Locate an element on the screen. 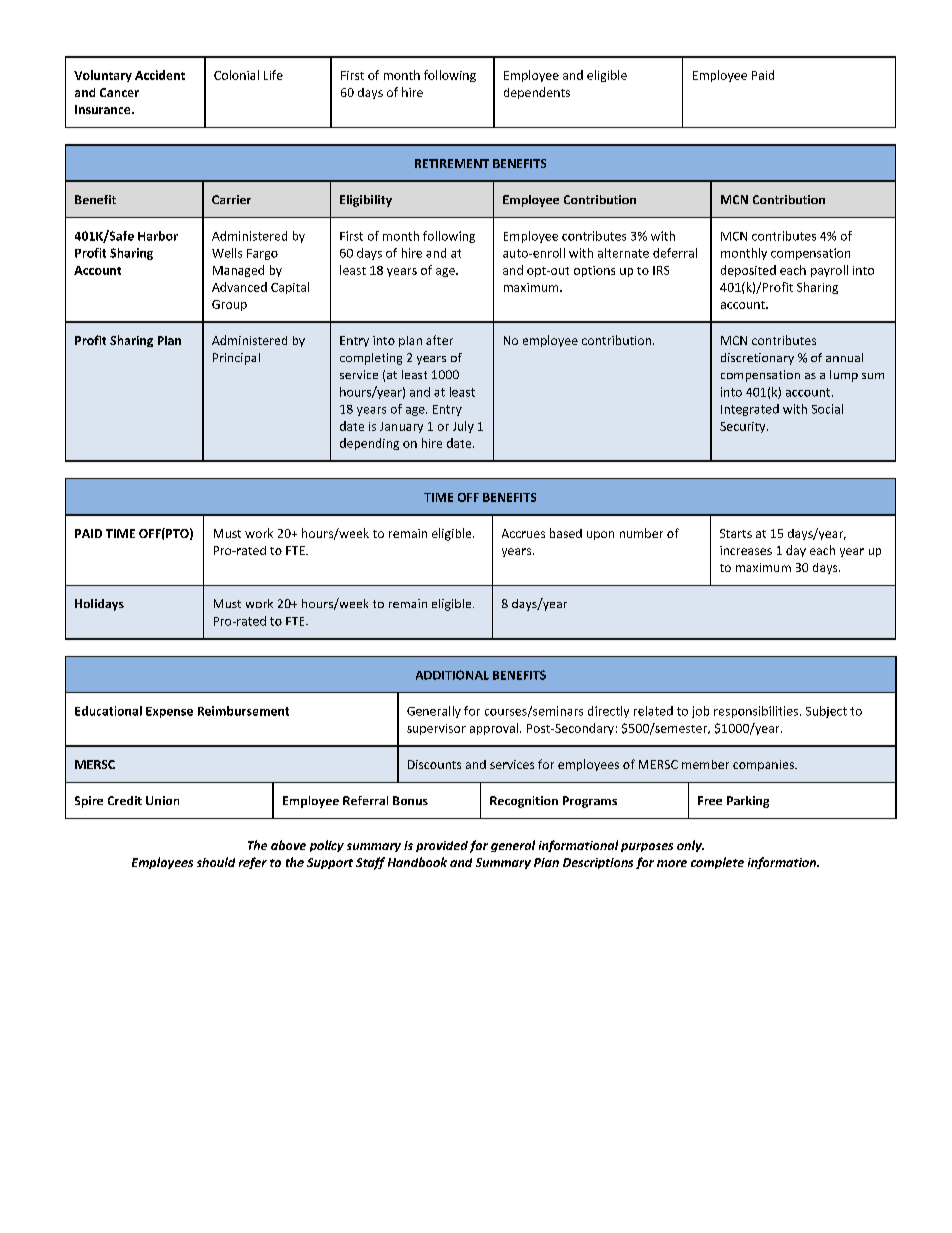 The width and height of the screenshot is (952, 1233). July is located at coordinates (463, 427).
